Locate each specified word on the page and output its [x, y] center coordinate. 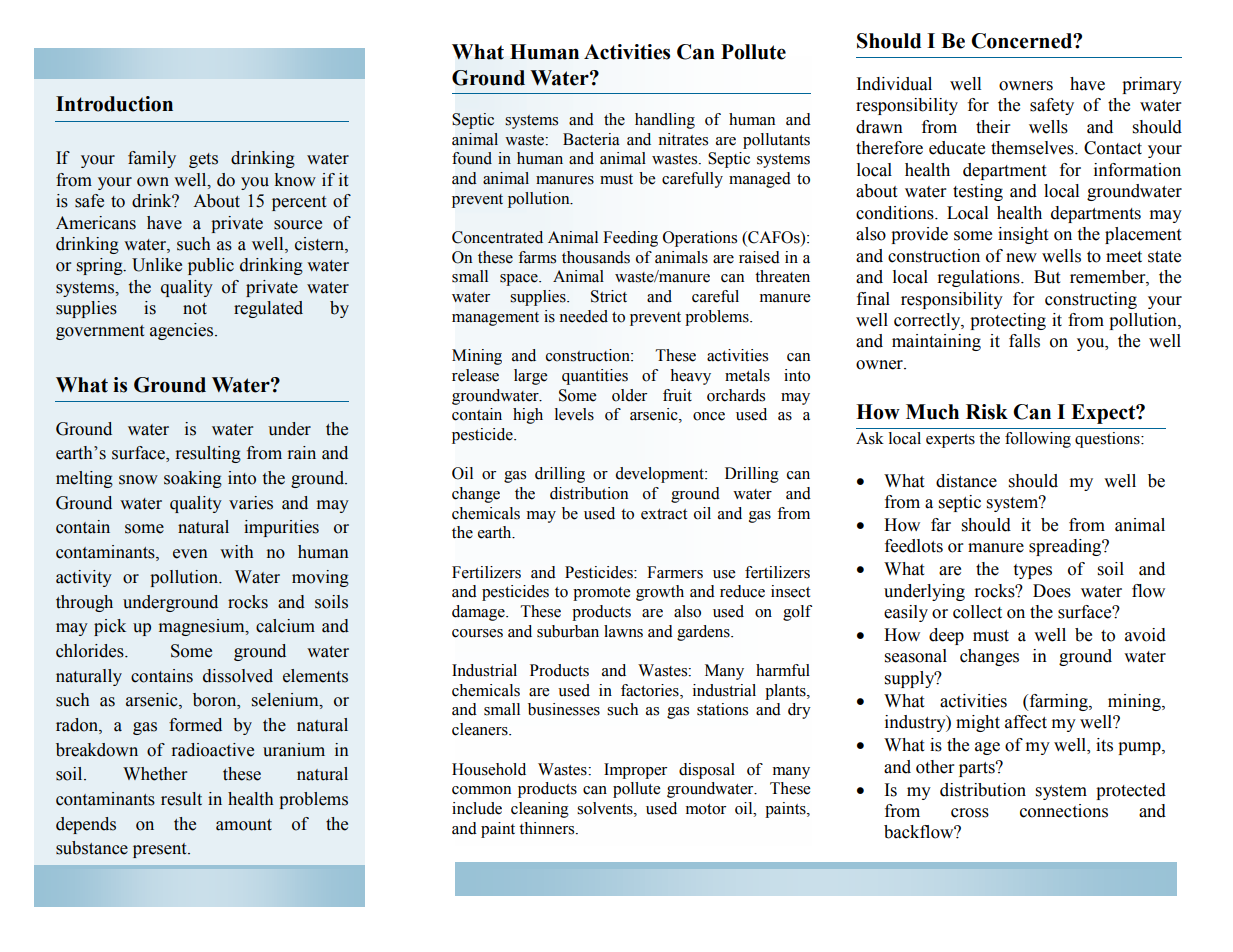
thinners [548, 828]
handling [665, 121]
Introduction [114, 104]
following [1038, 440]
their [993, 127]
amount [244, 825]
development [661, 475]
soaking [193, 479]
